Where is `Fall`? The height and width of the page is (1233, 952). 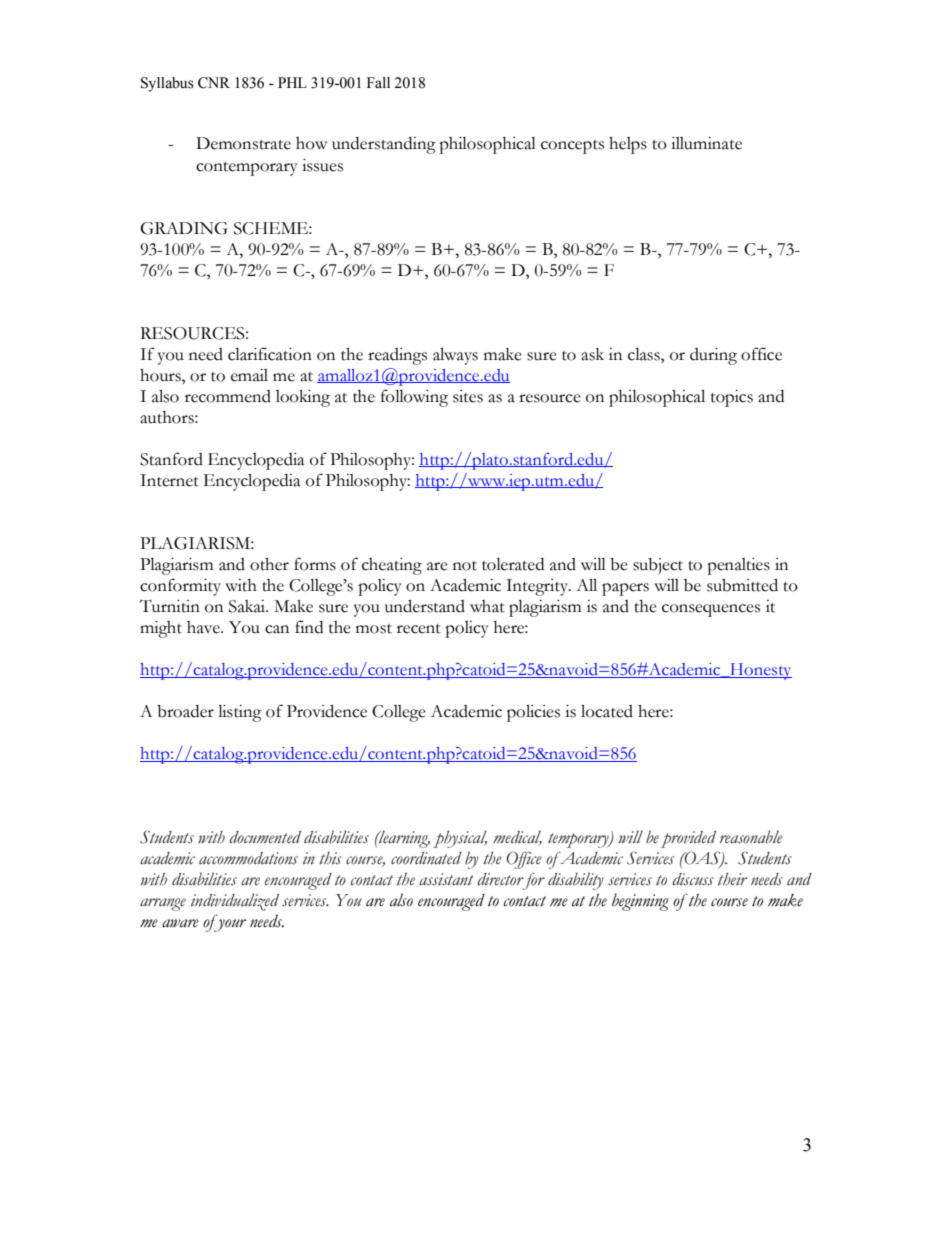
Fall is located at coordinates (378, 82).
